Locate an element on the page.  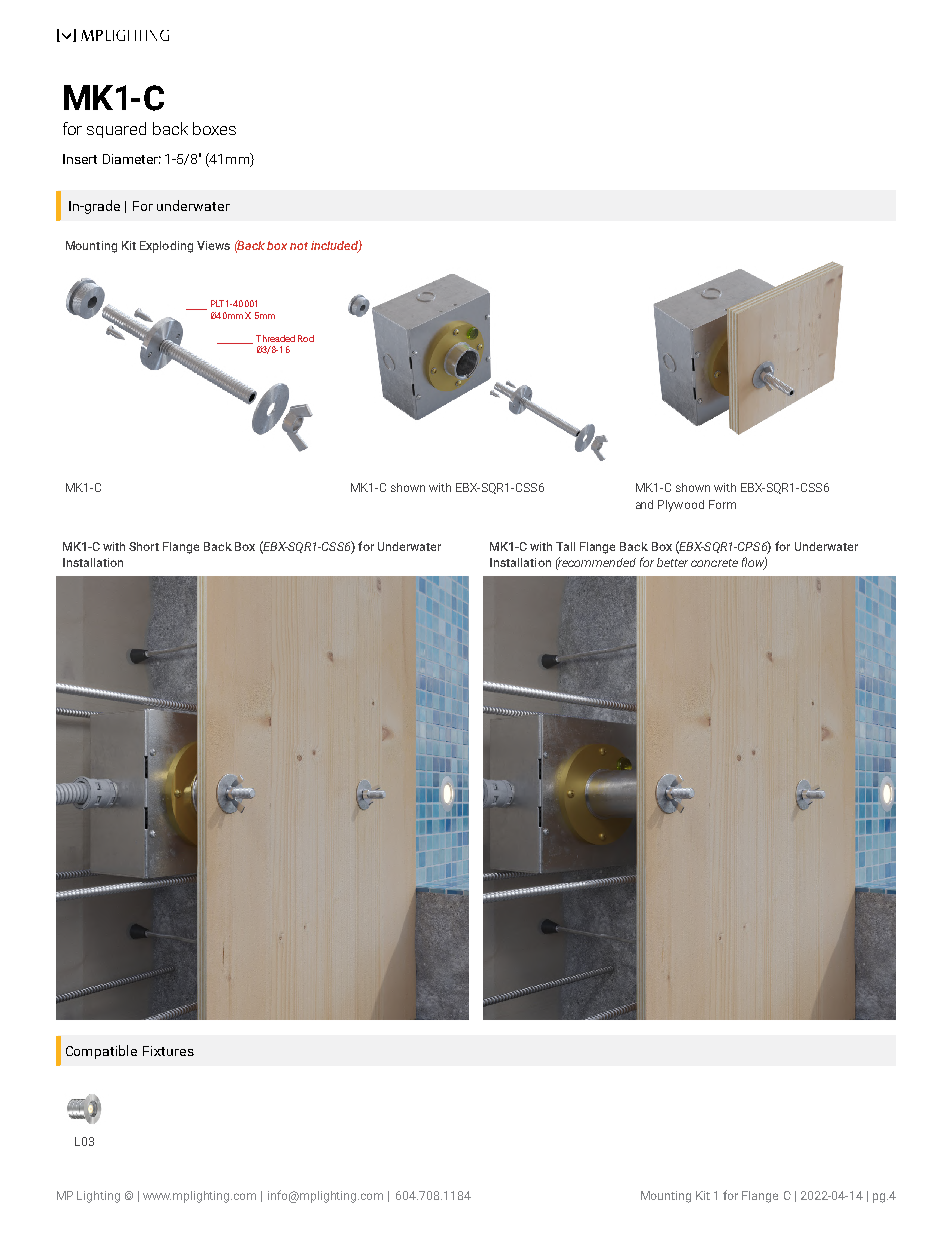
Rod is located at coordinates (306, 338).
